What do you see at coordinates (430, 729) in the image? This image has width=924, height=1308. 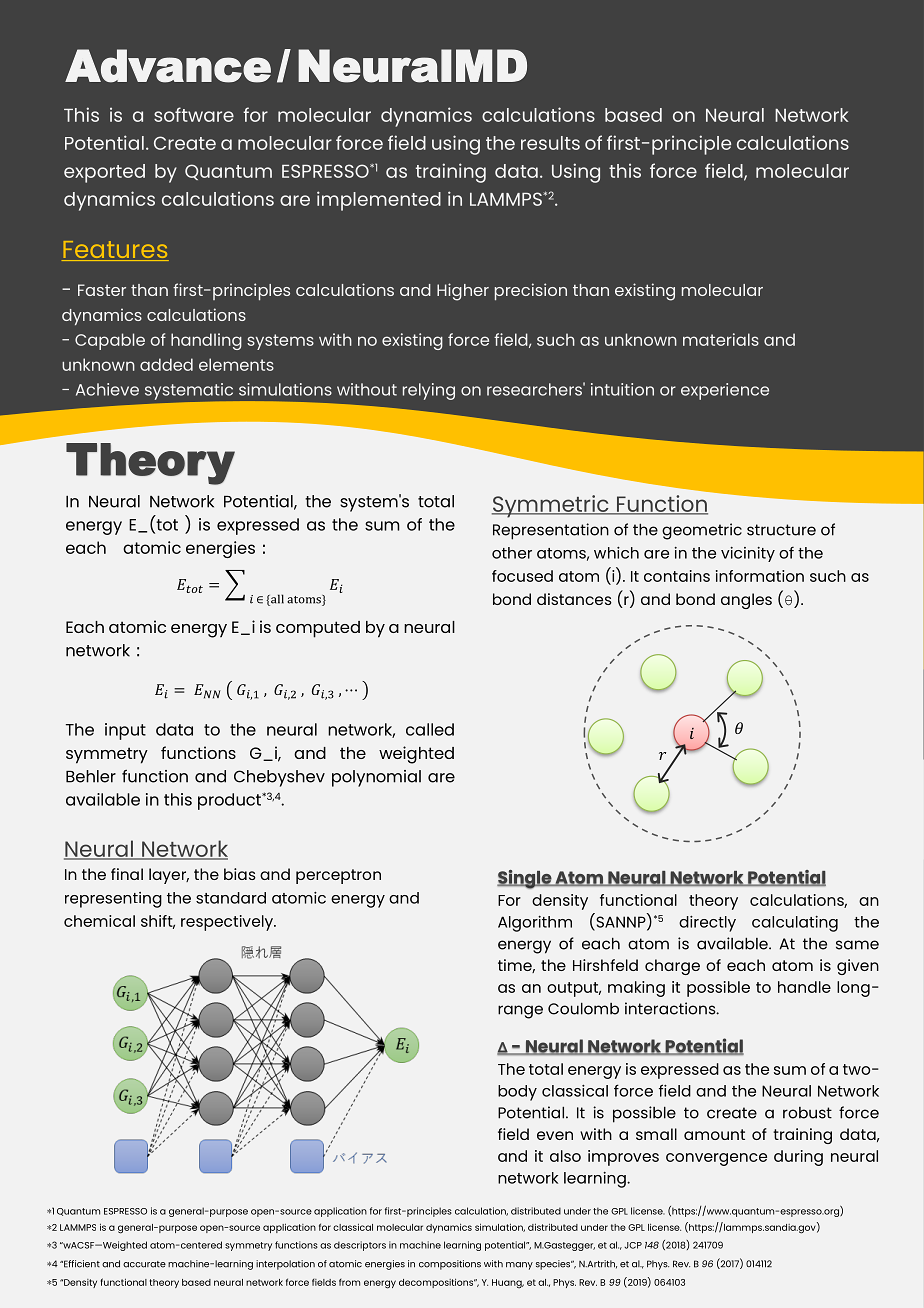 I see `called` at bounding box center [430, 729].
